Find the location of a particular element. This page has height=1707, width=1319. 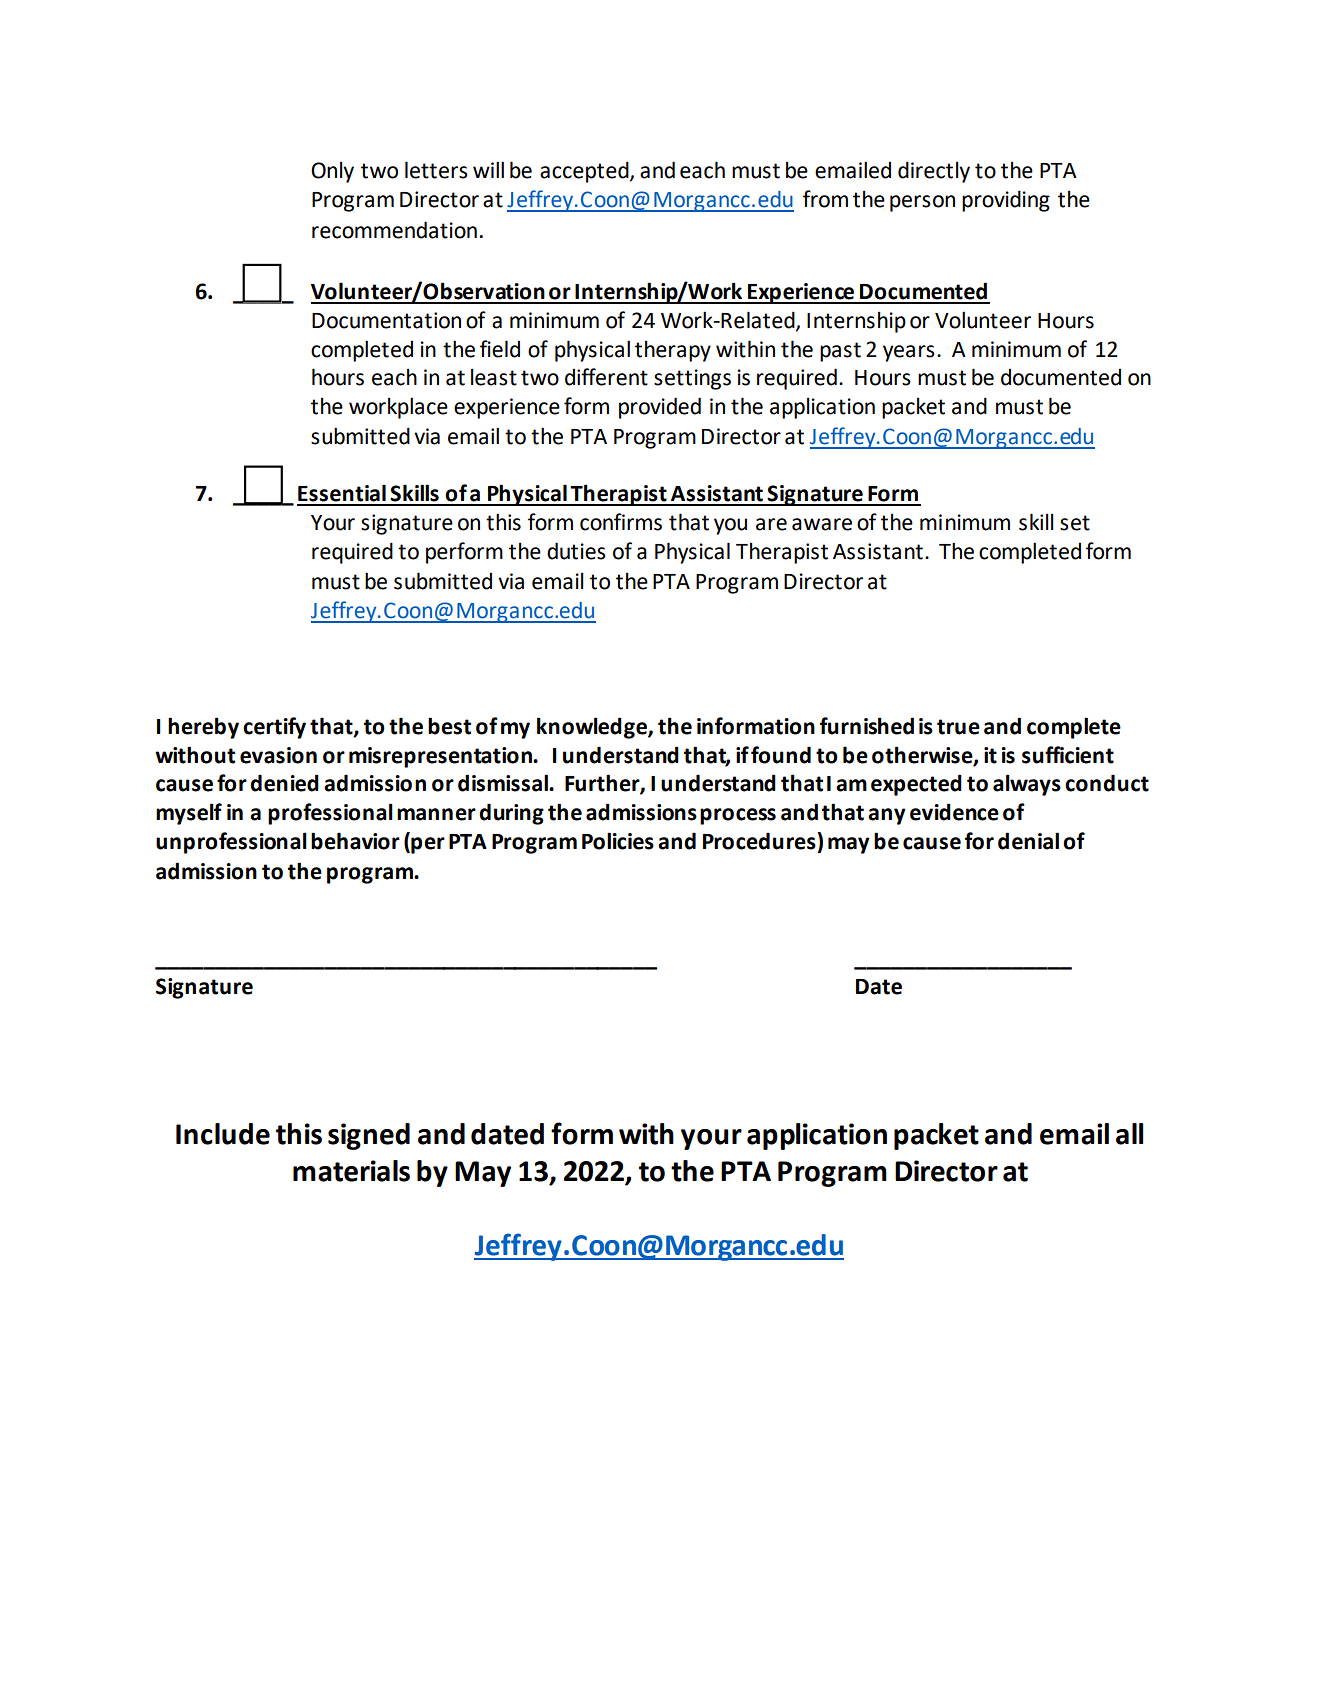

aware is located at coordinates (822, 524).
